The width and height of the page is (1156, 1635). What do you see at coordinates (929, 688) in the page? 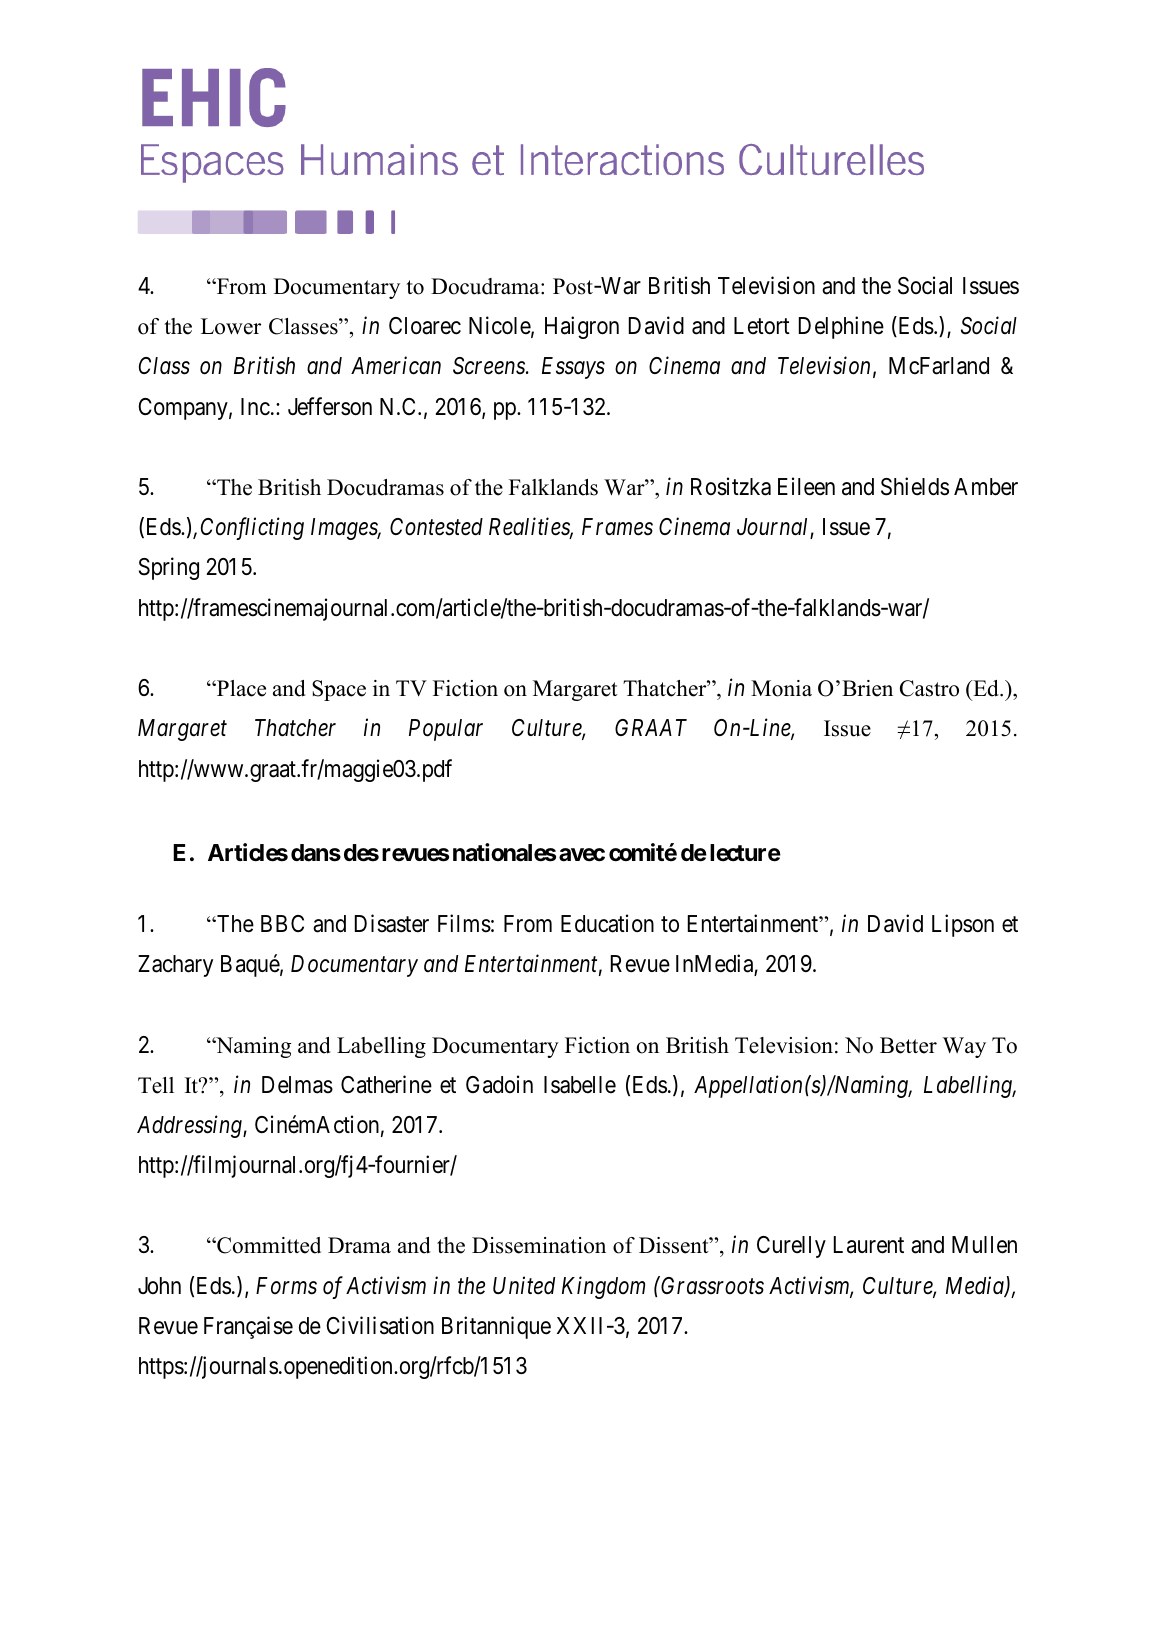
I see `Castro` at bounding box center [929, 688].
